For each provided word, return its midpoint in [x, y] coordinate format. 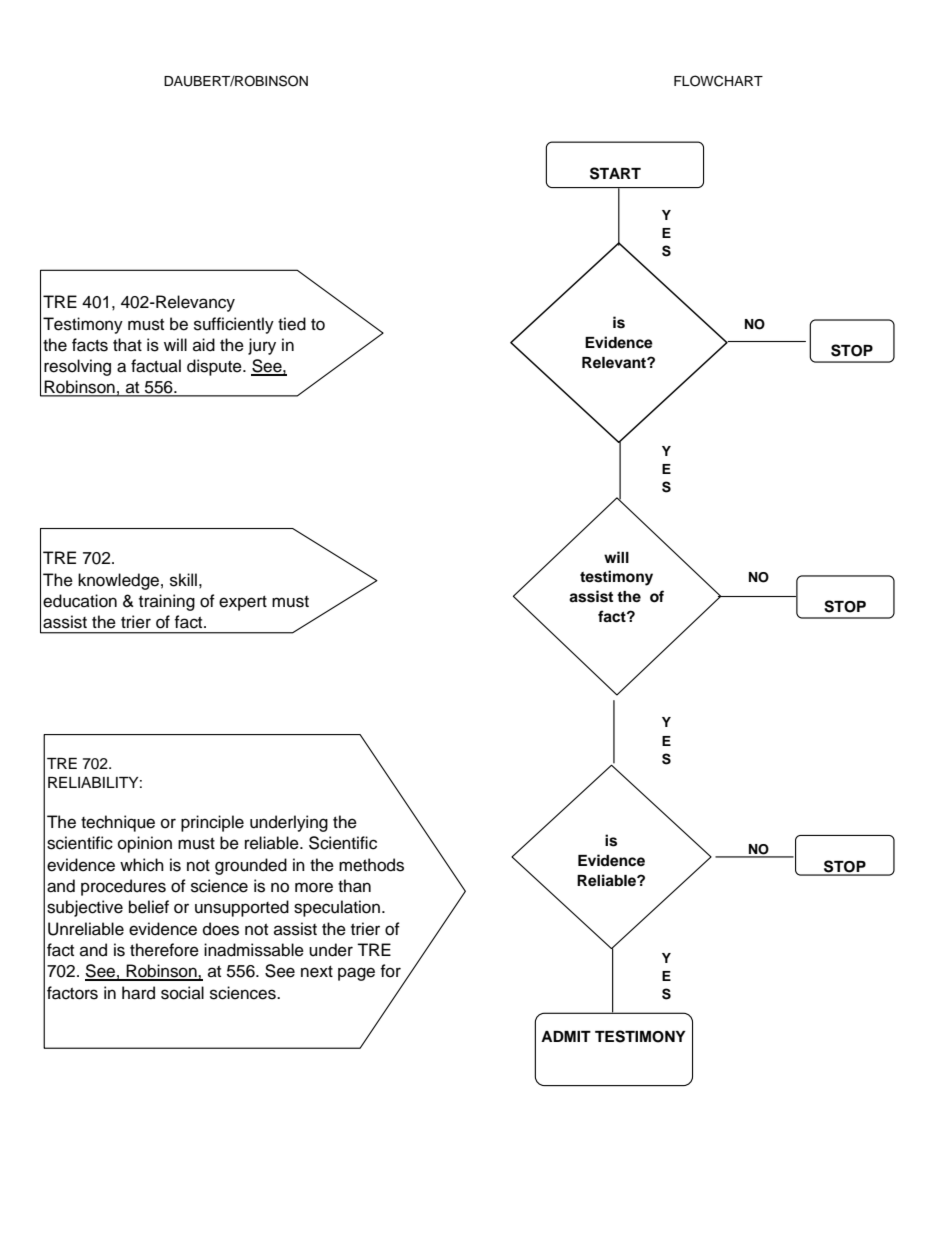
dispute [215, 367]
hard [138, 993]
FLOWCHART [718, 81]
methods [371, 865]
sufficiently [234, 325]
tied [292, 324]
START [615, 173]
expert [243, 603]
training [167, 602]
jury [262, 346]
